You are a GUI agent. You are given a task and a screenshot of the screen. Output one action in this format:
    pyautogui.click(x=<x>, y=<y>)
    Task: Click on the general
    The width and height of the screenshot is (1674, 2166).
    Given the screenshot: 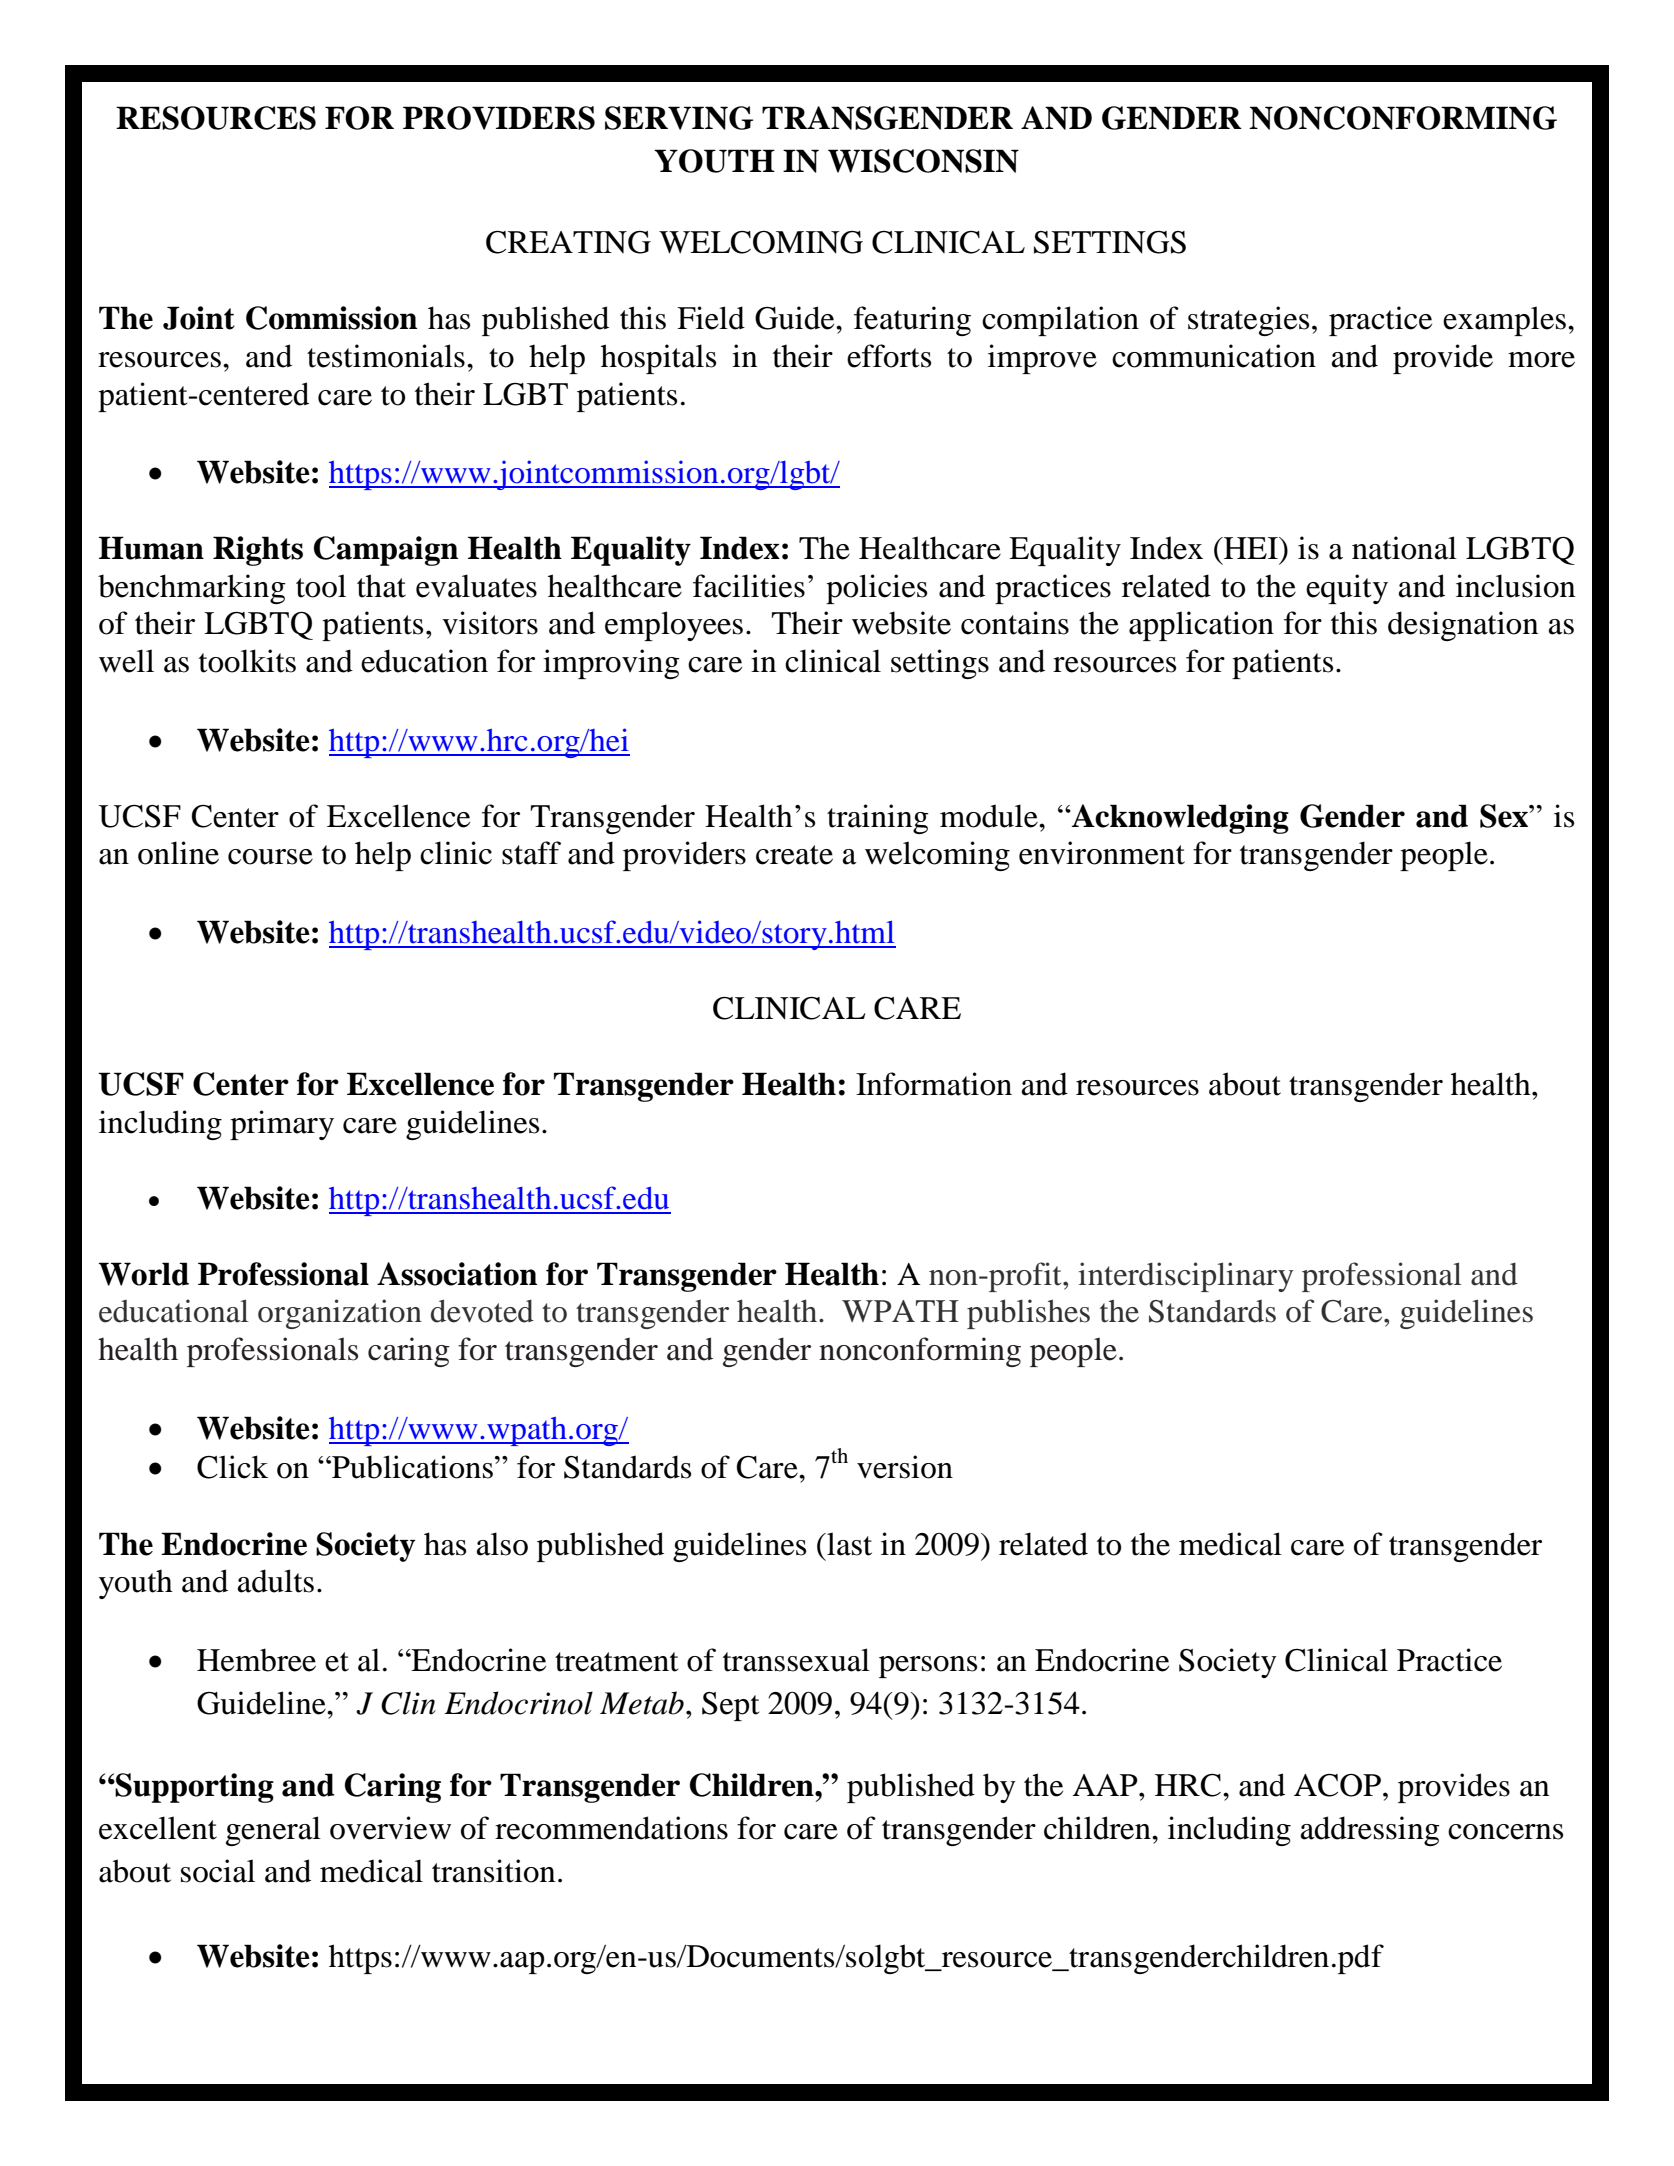 What is the action you would take?
    pyautogui.click(x=273, y=1831)
